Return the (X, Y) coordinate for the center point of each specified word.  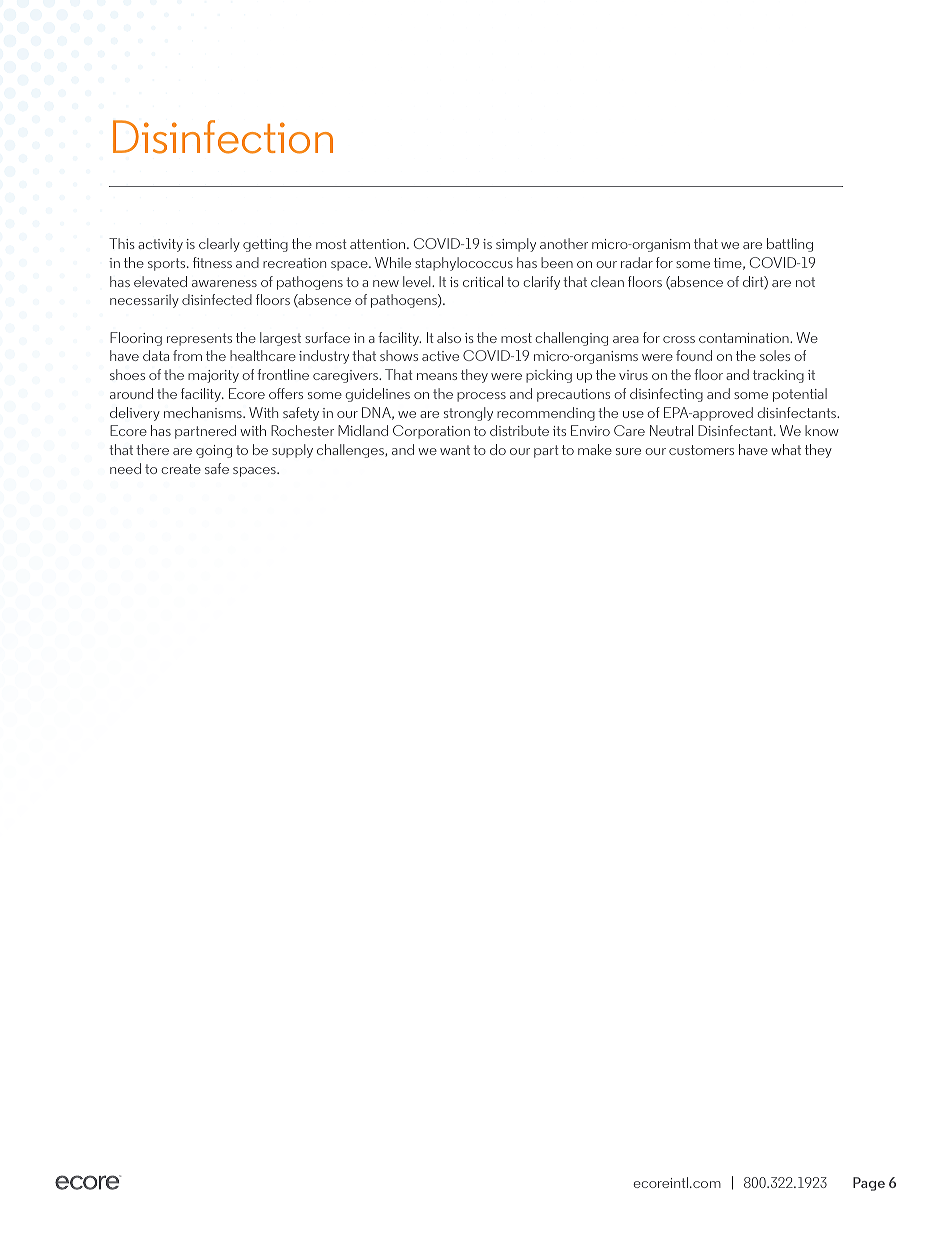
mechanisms (204, 412)
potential (800, 395)
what (786, 449)
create (181, 469)
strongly (468, 414)
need (125, 468)
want (455, 450)
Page (869, 1184)
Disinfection (223, 137)
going (214, 451)
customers (701, 450)
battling (790, 245)
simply (516, 245)
